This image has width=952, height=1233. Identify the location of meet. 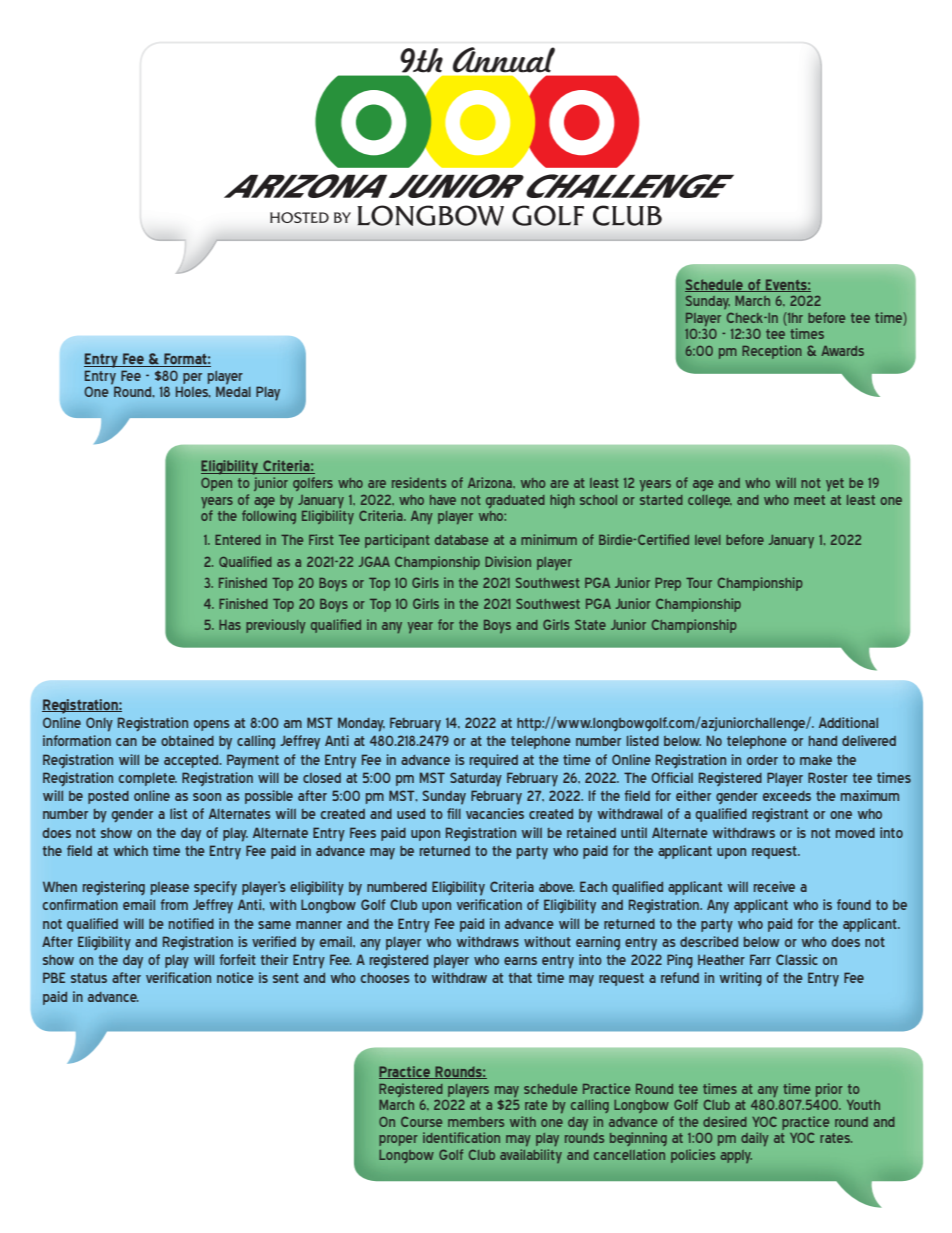
(809, 500).
